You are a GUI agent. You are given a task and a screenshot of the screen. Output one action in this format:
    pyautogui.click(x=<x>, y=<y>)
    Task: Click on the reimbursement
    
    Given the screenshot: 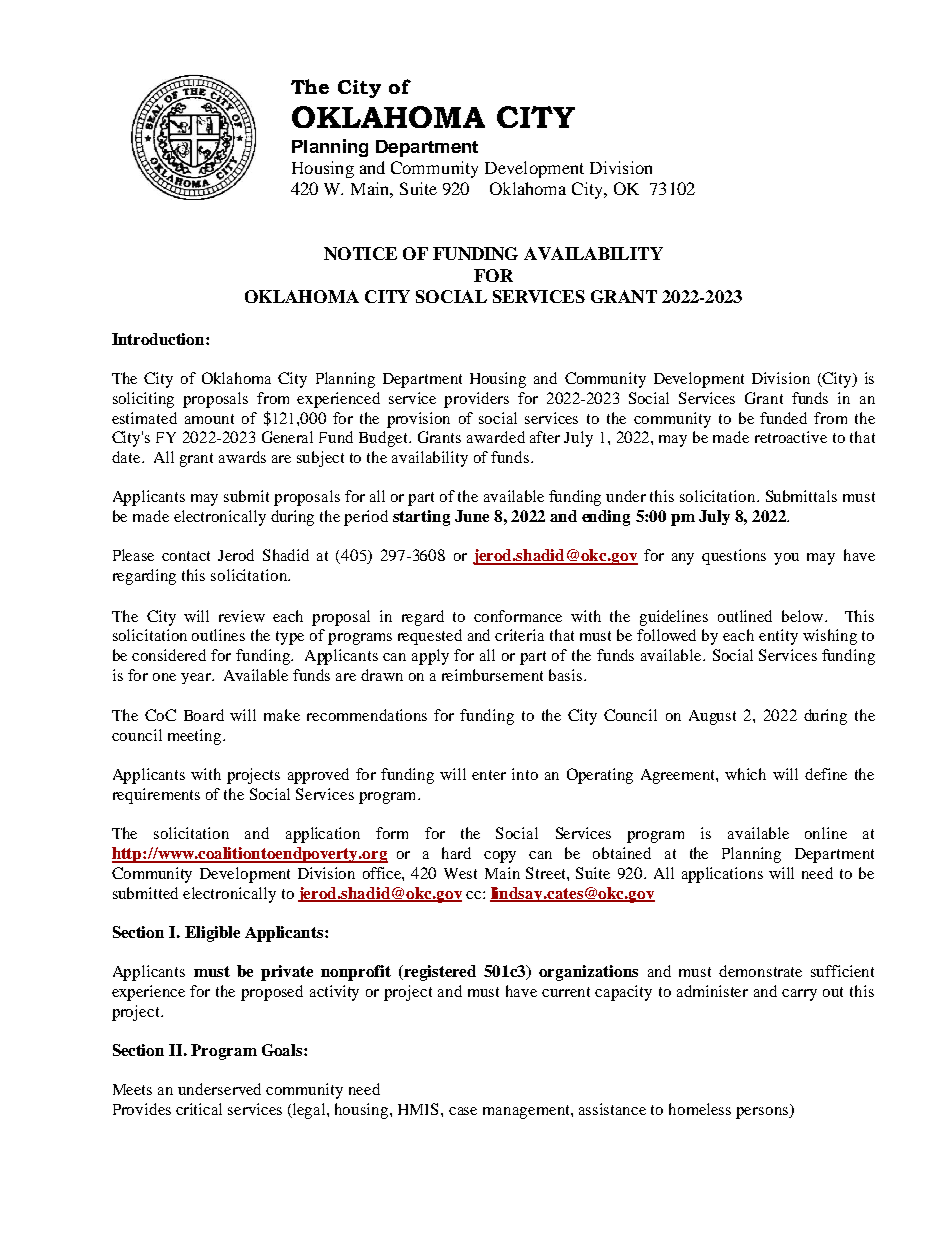 What is the action you would take?
    pyautogui.click(x=492, y=675)
